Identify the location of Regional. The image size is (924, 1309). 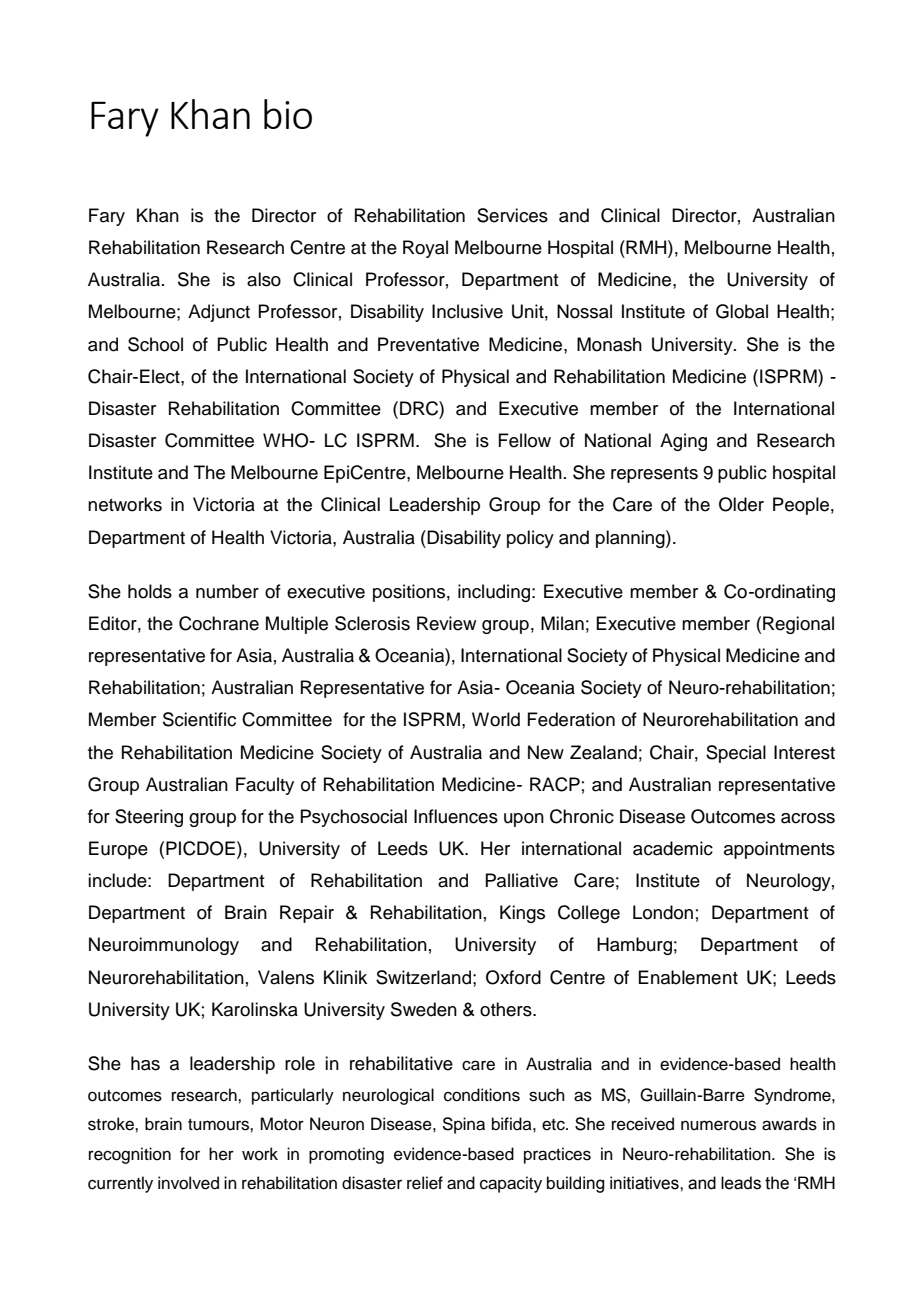
(798, 625).
